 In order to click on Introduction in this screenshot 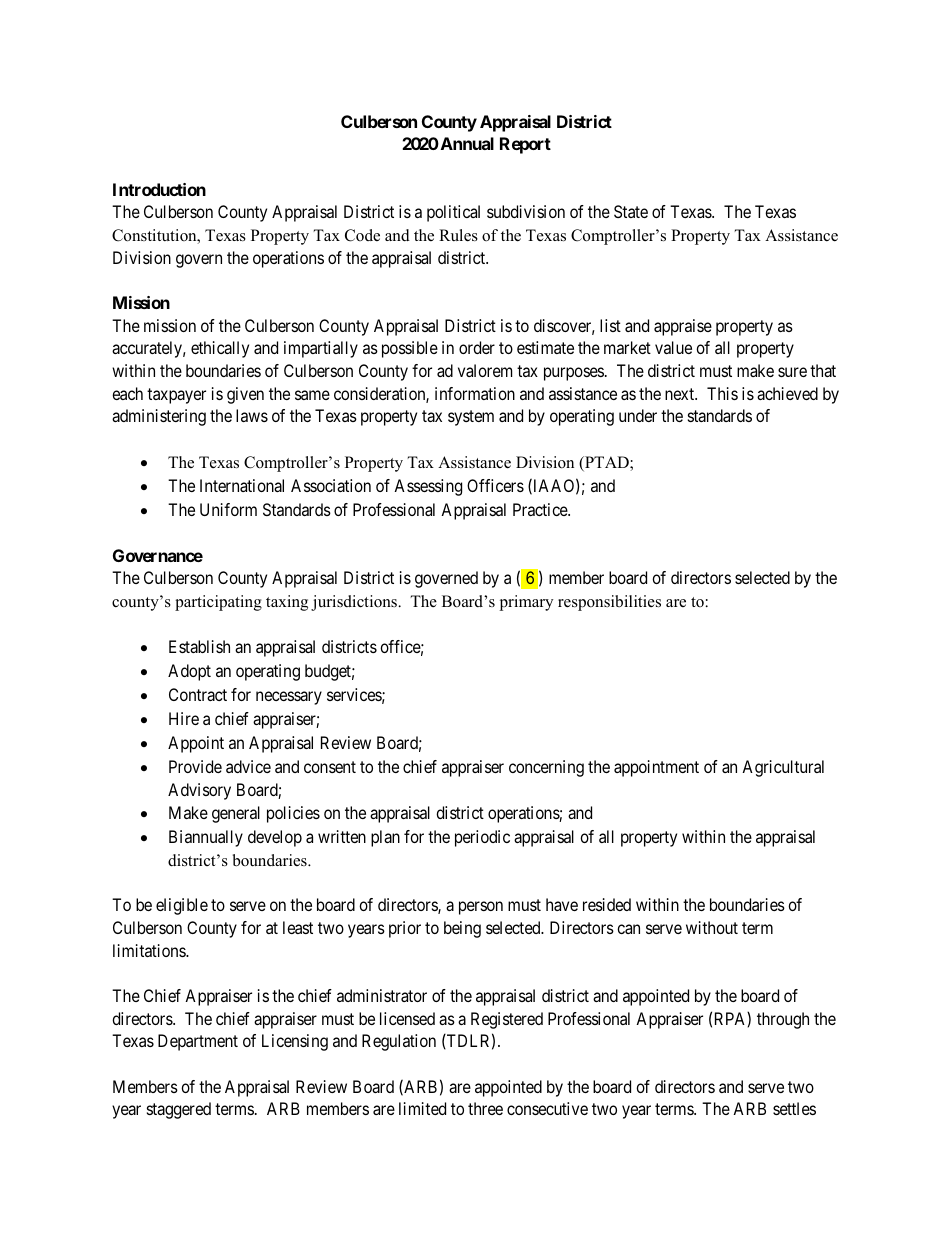, I will do `click(159, 189)`.
